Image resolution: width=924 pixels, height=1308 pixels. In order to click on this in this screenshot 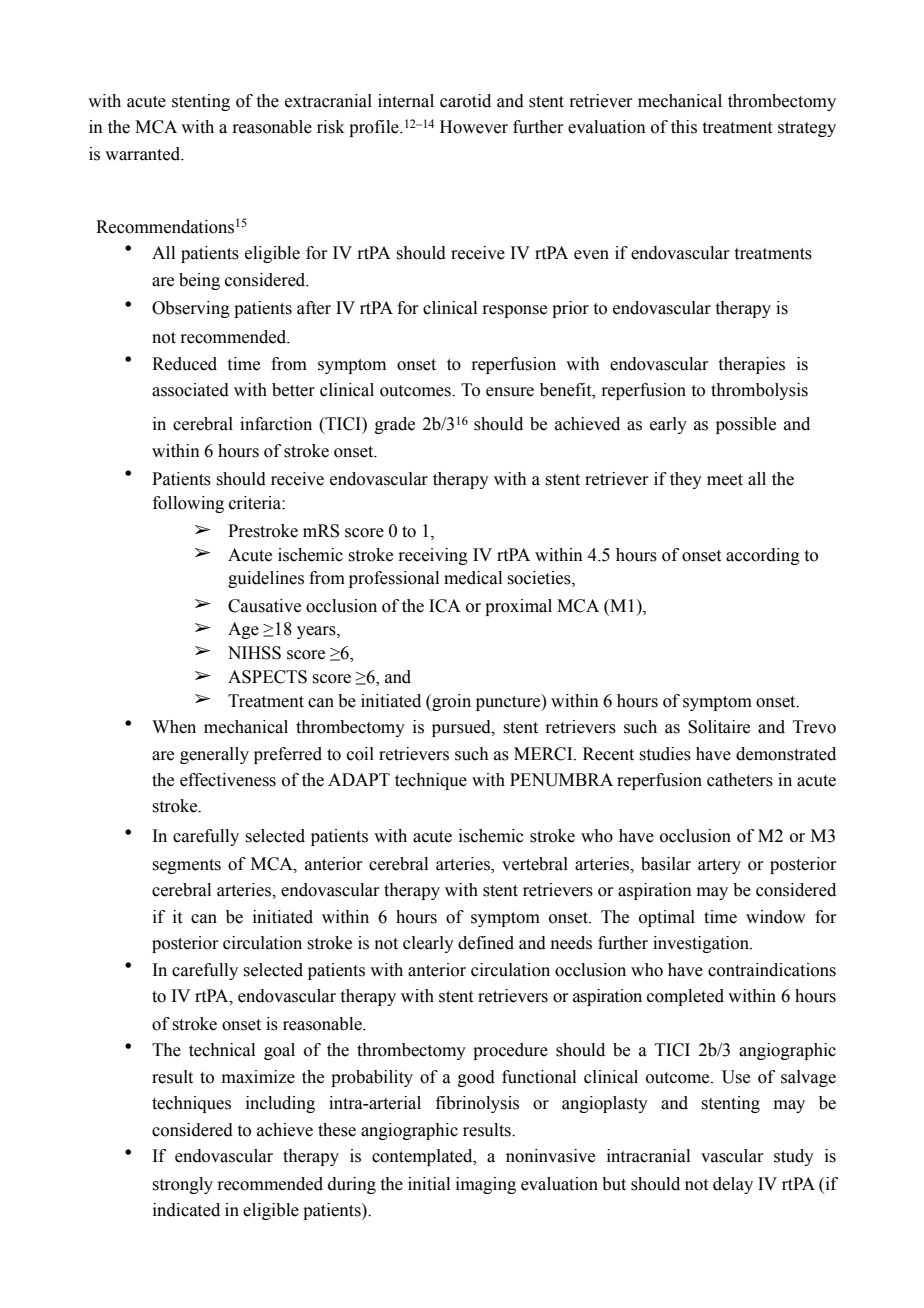, I will do `click(684, 127)`.
